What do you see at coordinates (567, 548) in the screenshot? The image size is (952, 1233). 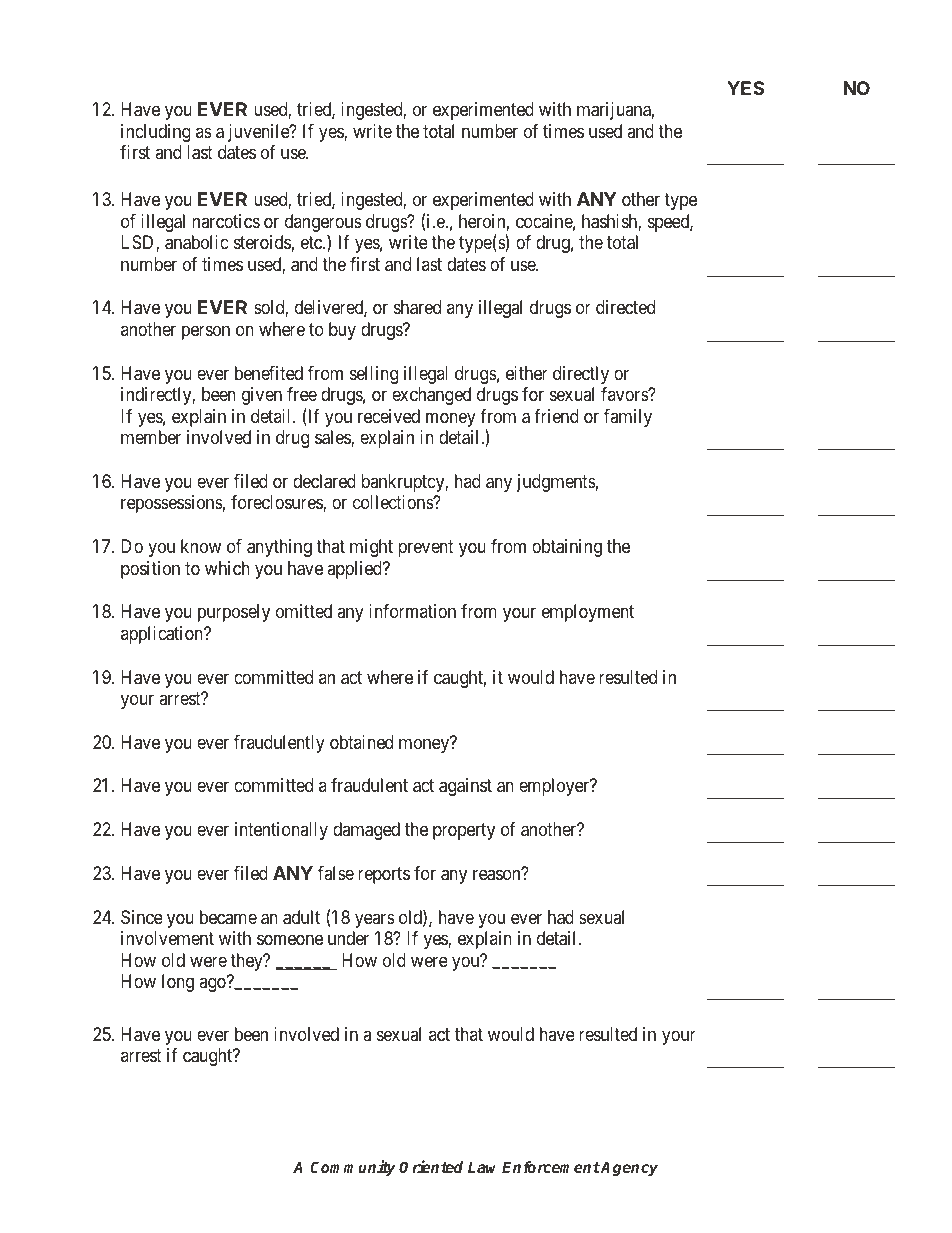 I see `obtaining` at bounding box center [567, 548].
